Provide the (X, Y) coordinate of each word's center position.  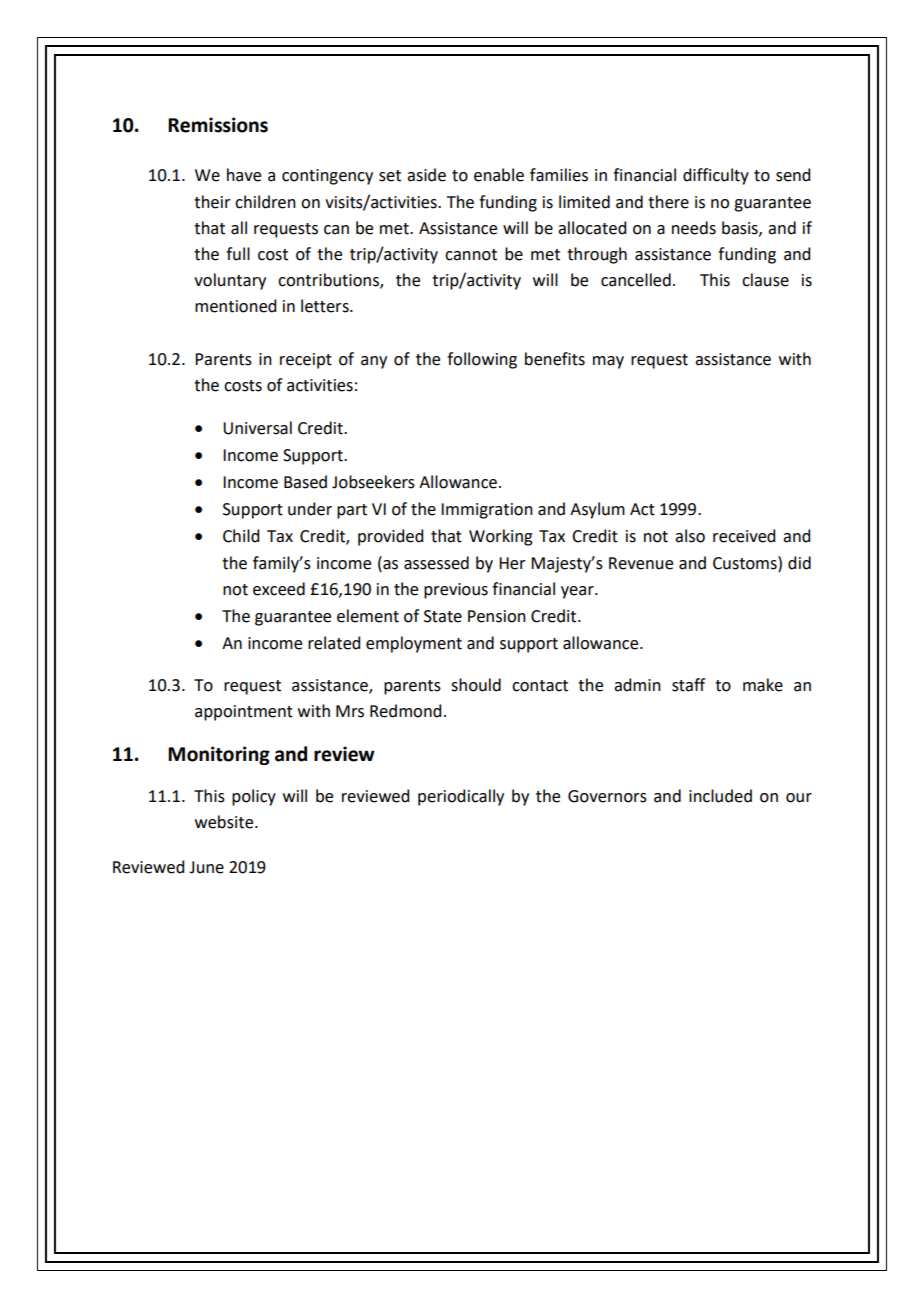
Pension (497, 616)
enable (499, 175)
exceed (279, 589)
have (244, 175)
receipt (306, 361)
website (225, 822)
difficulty (716, 176)
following (482, 360)
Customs (746, 563)
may (608, 362)
